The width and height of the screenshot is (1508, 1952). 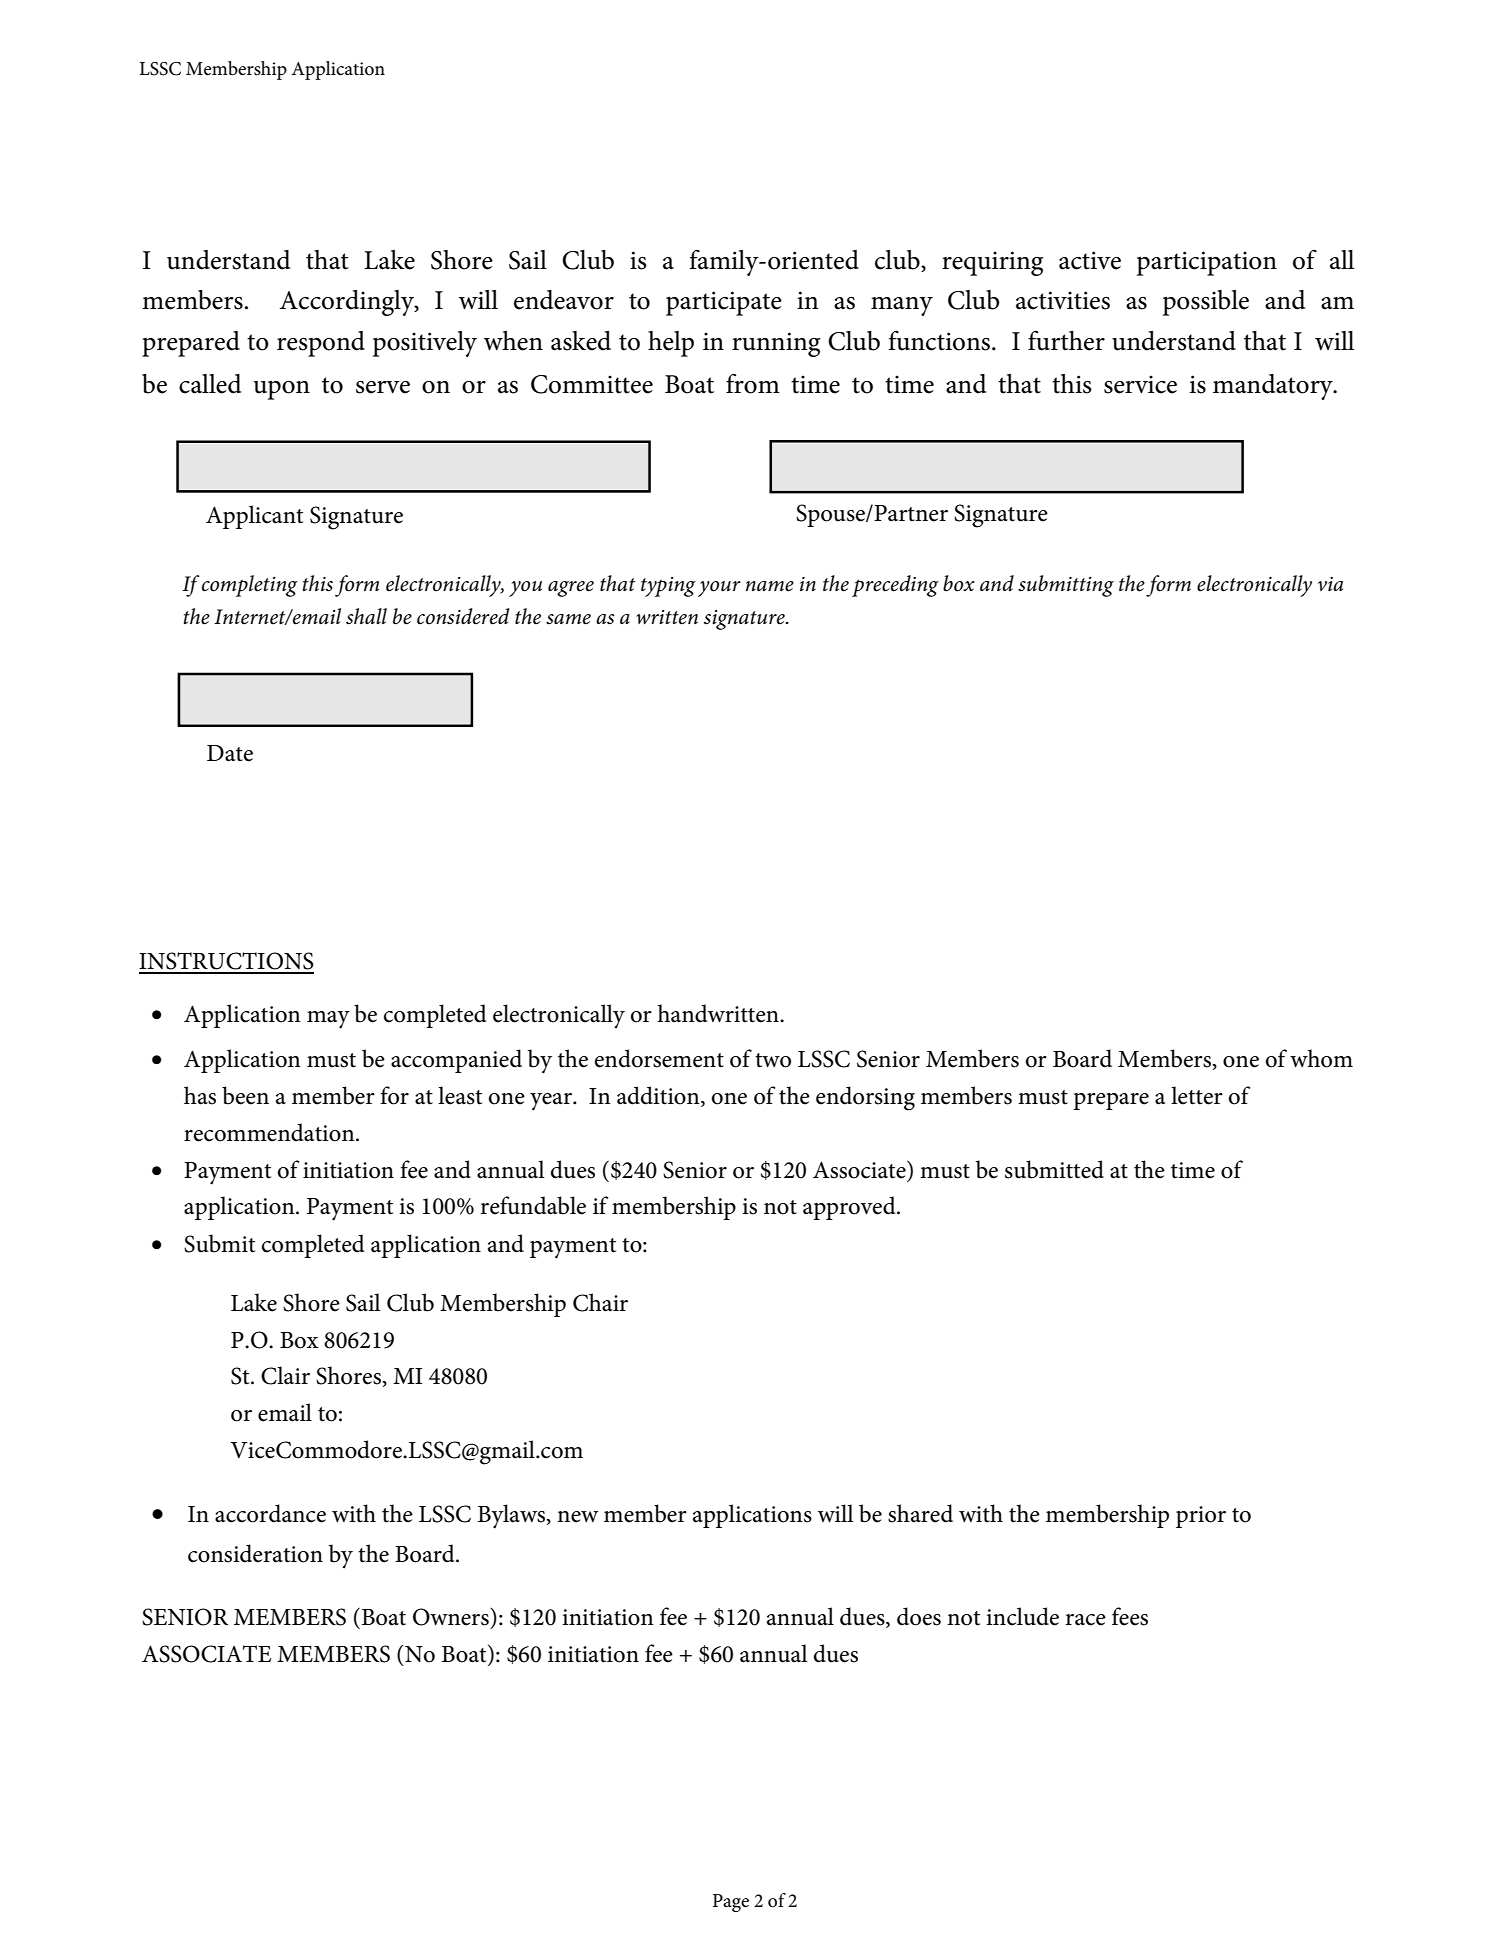 What do you see at coordinates (1206, 303) in the screenshot?
I see `possible` at bounding box center [1206, 303].
